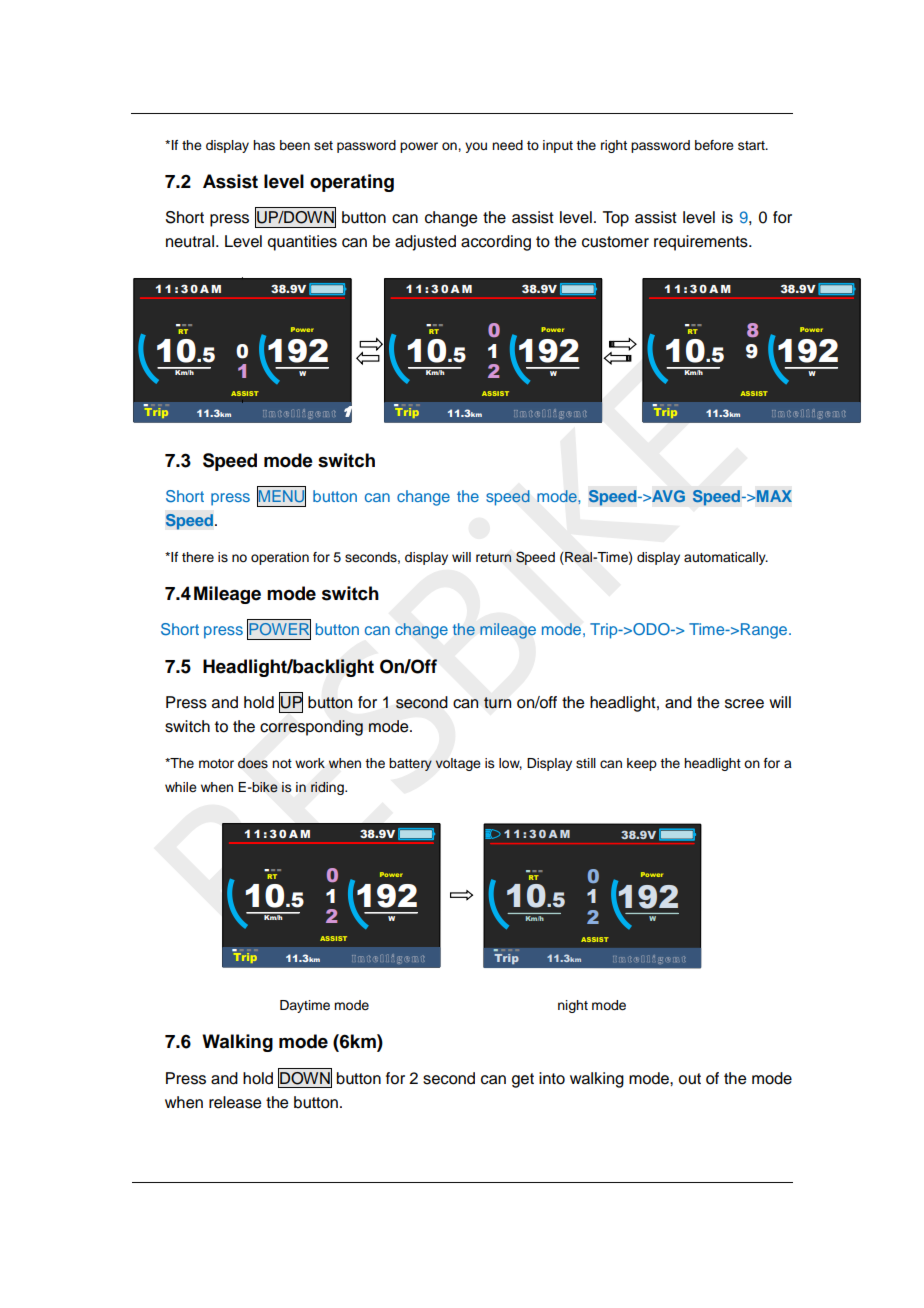  I want to click on requirements, so click(702, 243).
